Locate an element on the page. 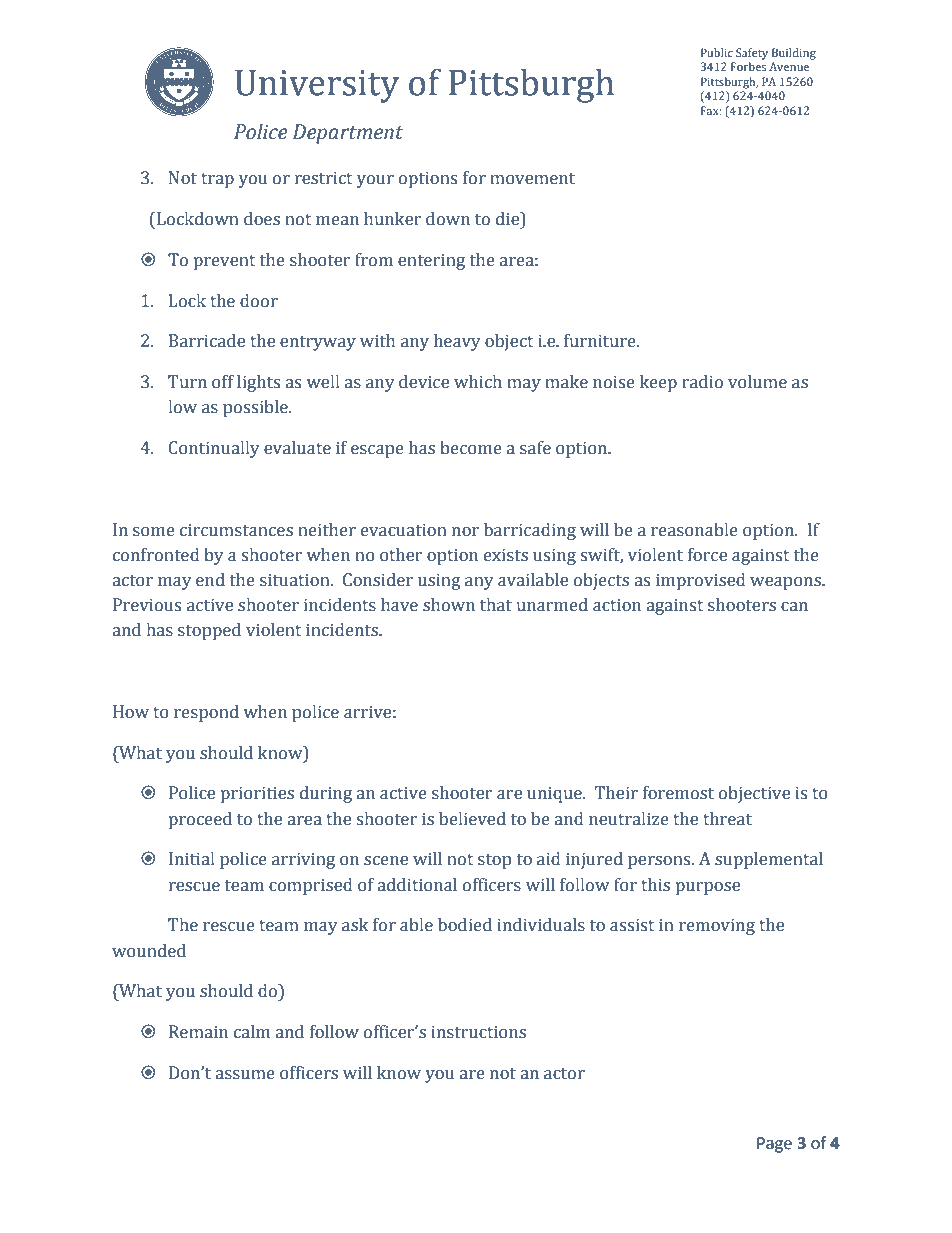 This image has height=1233, width=952. removing is located at coordinates (717, 926).
